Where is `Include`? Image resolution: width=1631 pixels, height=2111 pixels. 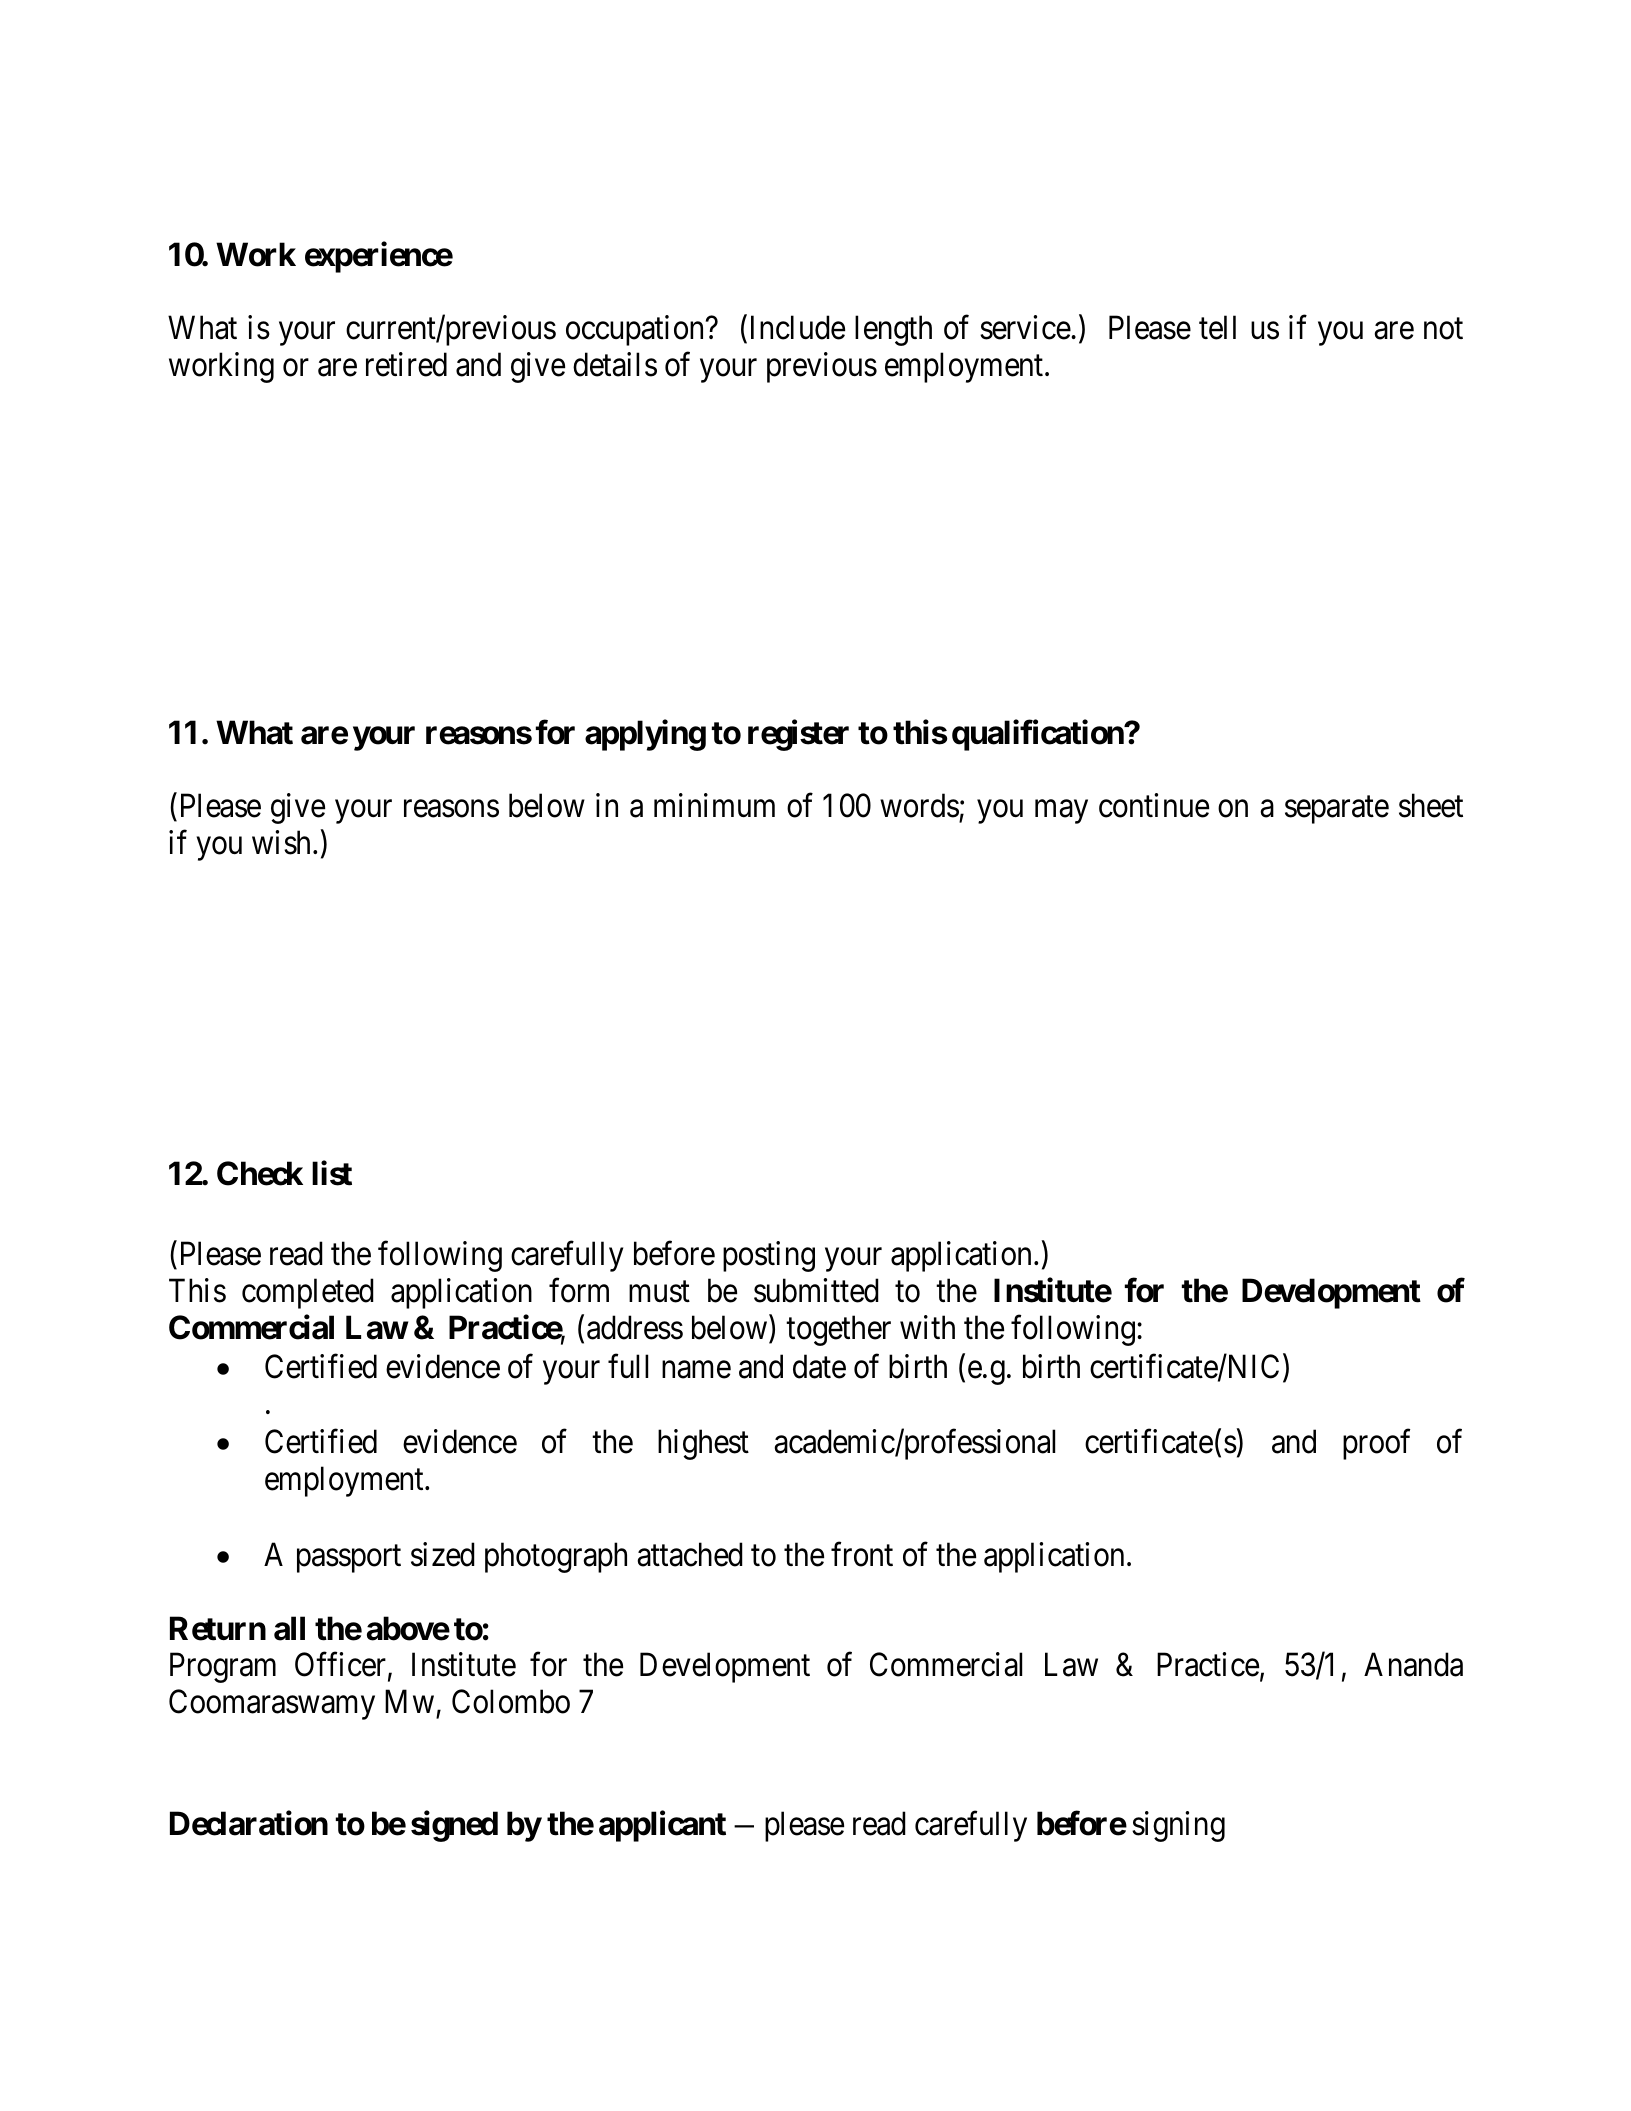
Include is located at coordinates (798, 327).
